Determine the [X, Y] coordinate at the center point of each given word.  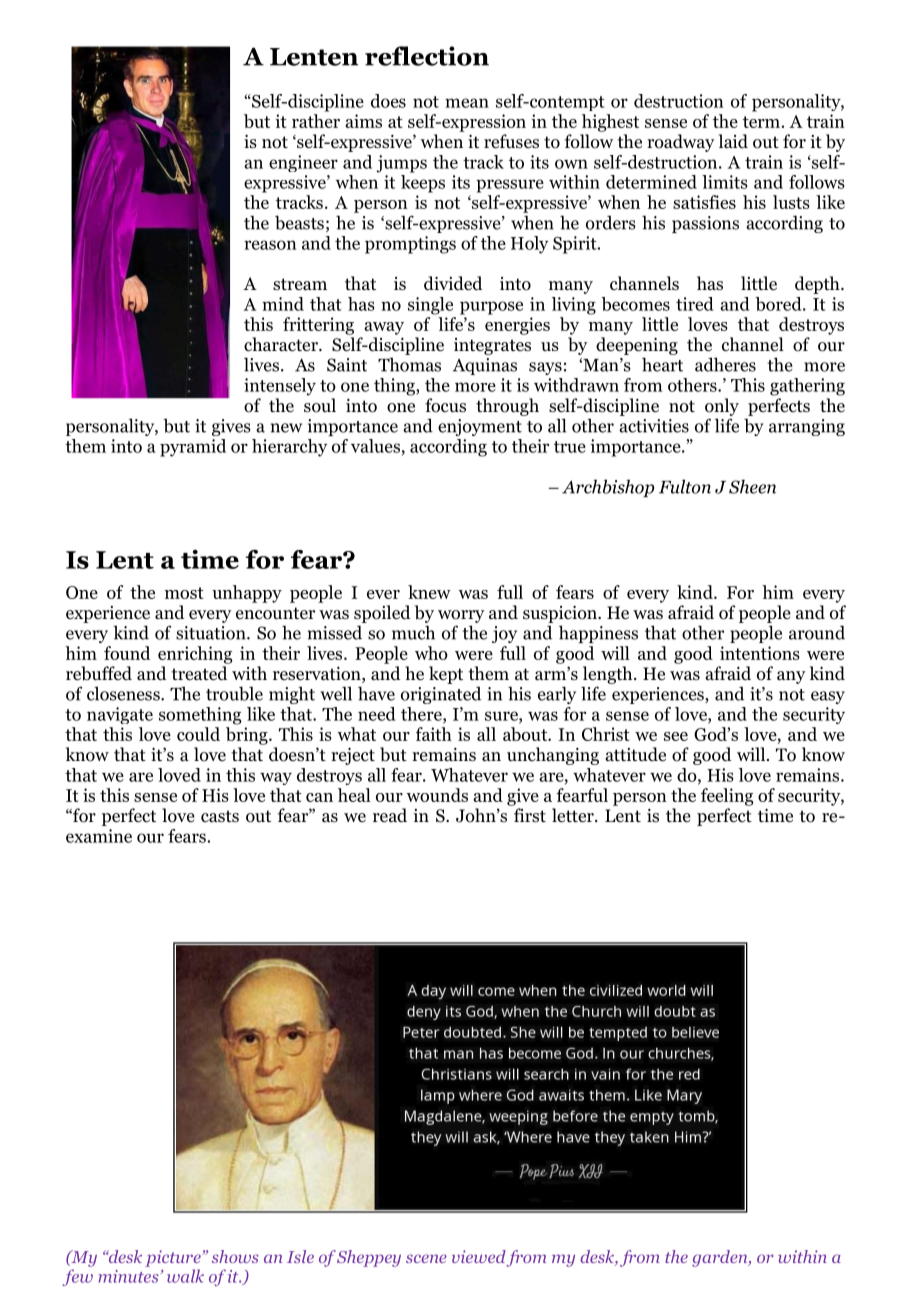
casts [220, 816]
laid [733, 141]
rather [316, 121]
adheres [725, 364]
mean [467, 103]
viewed [479, 1256]
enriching [195, 655]
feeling [727, 797]
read [390, 815]
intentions [760, 653]
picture [174, 1258]
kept [446, 675]
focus [445, 405]
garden [721, 1258]
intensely [280, 387]
